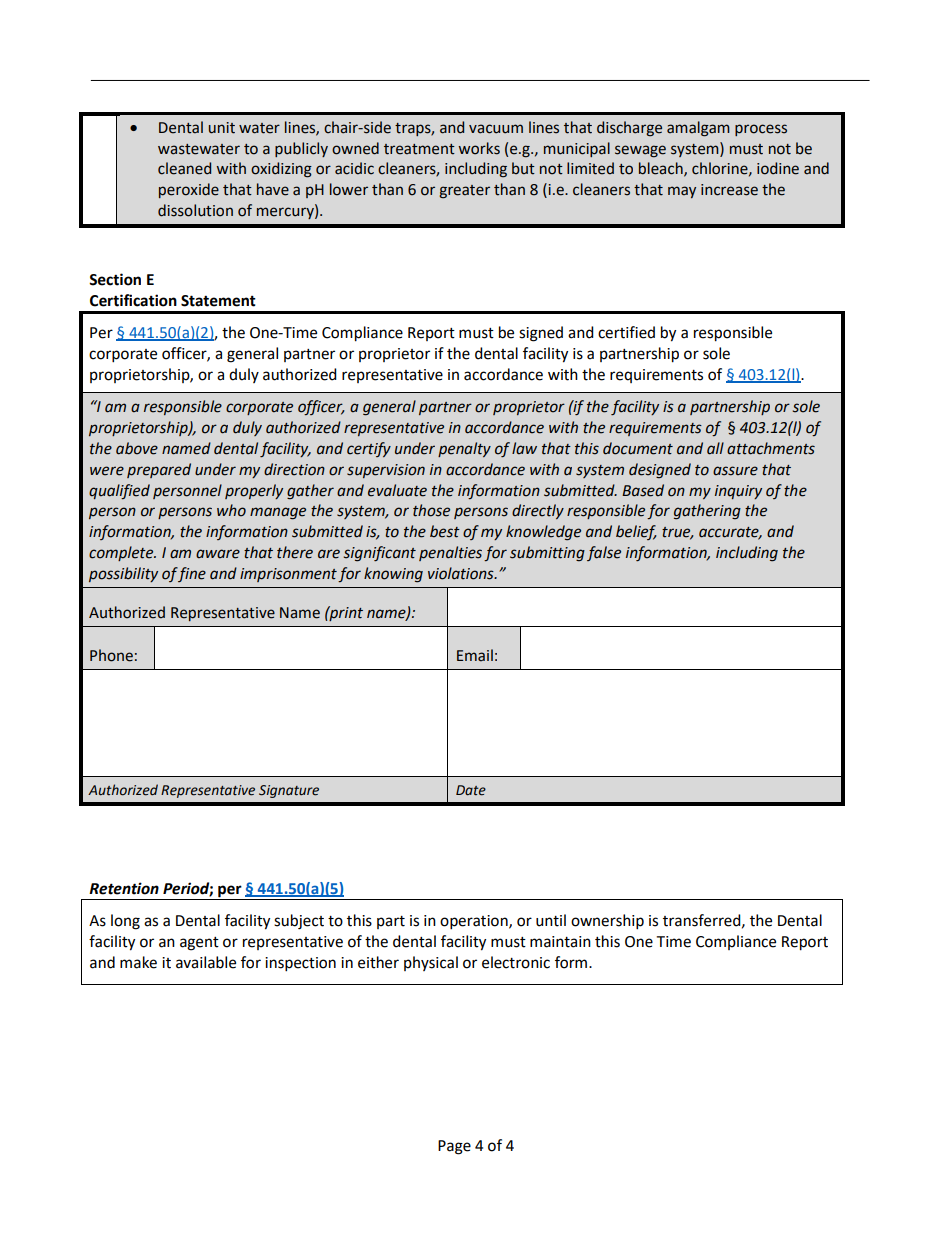  Describe the element at coordinates (445, 531) in the document. I see `best` at that location.
